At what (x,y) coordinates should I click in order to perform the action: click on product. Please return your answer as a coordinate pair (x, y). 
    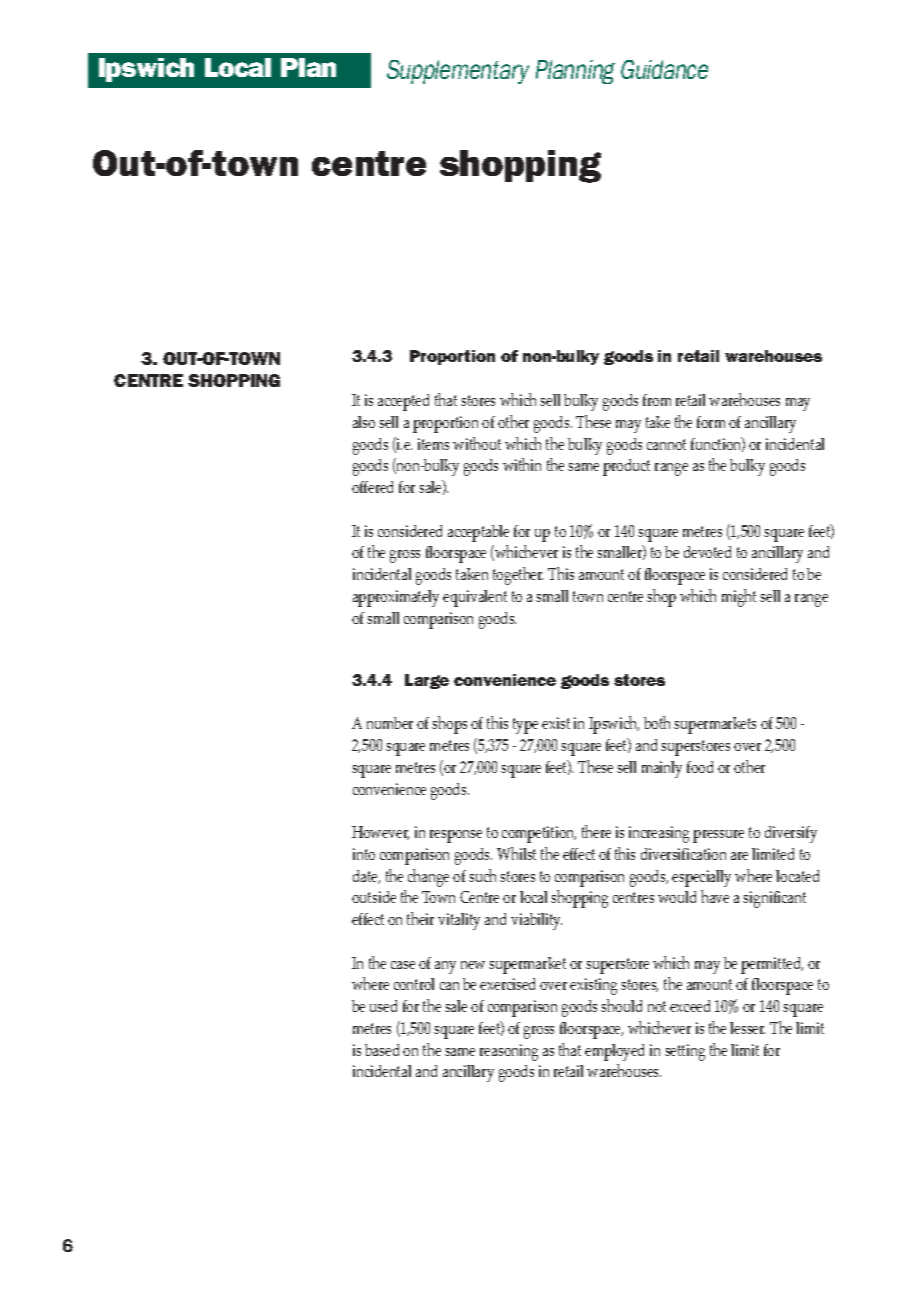
    Looking at the image, I should click on (626, 467).
